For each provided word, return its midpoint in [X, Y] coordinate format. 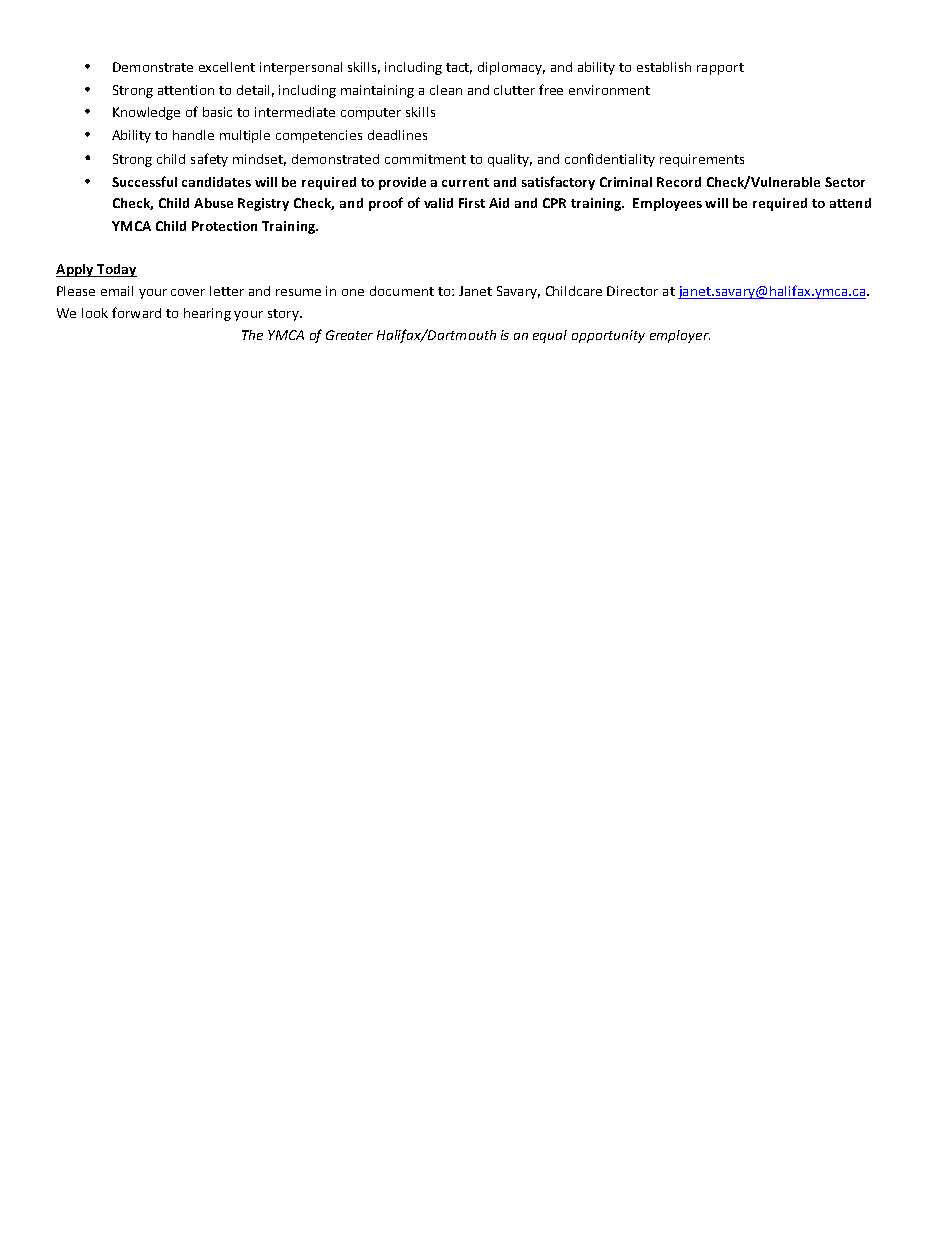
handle [193, 135]
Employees [667, 204]
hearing [207, 314]
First [472, 203]
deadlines [397, 135]
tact [459, 68]
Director [632, 291]
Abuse [213, 203]
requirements [702, 160]
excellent [227, 67]
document [402, 291]
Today [116, 270]
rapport [720, 69]
